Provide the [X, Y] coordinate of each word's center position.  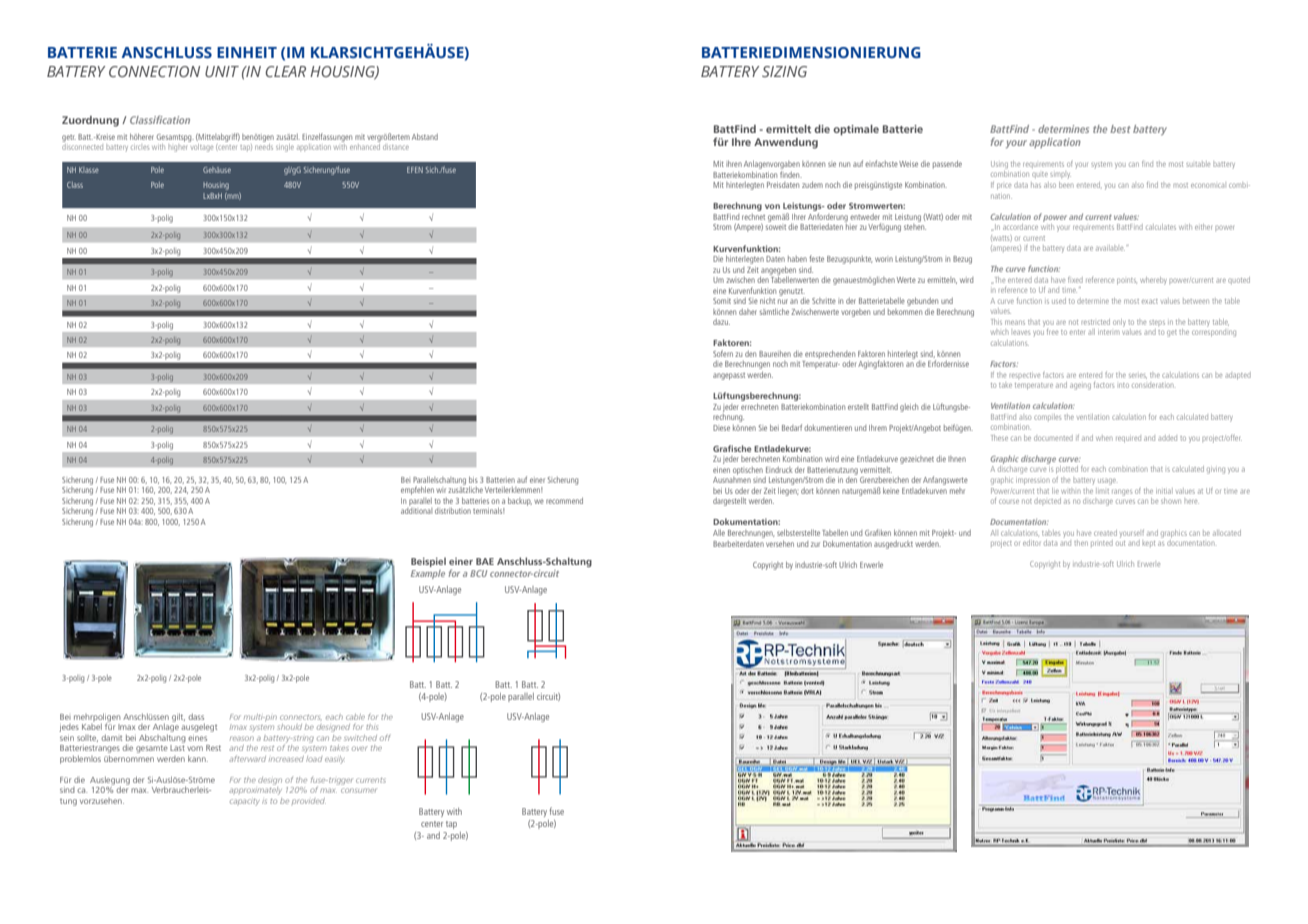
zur [815, 544]
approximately [255, 789]
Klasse [89, 170]
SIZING [784, 71]
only [1119, 323]
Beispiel [428, 562]
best [1120, 129]
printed [1102, 543]
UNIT [222, 71]
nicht [767, 301]
